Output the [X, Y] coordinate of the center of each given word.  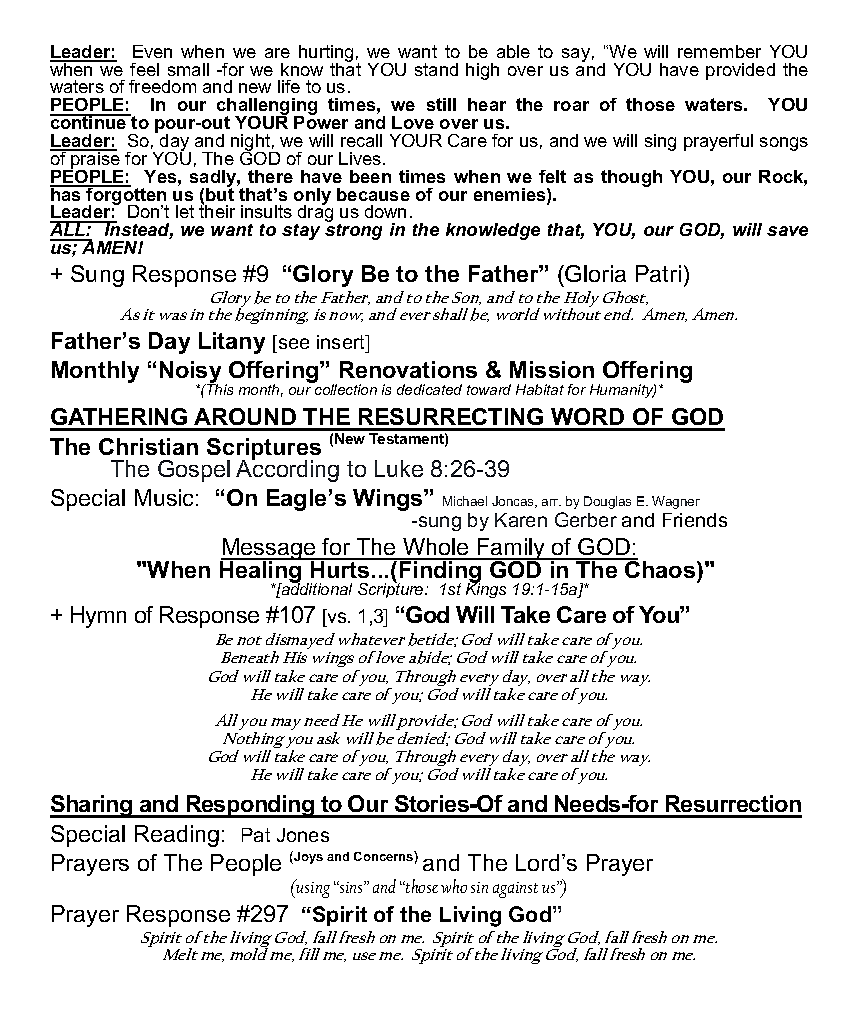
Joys [307, 857]
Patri [658, 273]
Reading [177, 836]
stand [436, 69]
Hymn [98, 617]
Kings [486, 589]
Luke [399, 468]
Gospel [194, 471]
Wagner [676, 502]
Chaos [660, 568]
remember [719, 51]
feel [144, 69]
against [515, 890]
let [185, 211]
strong [353, 230]
